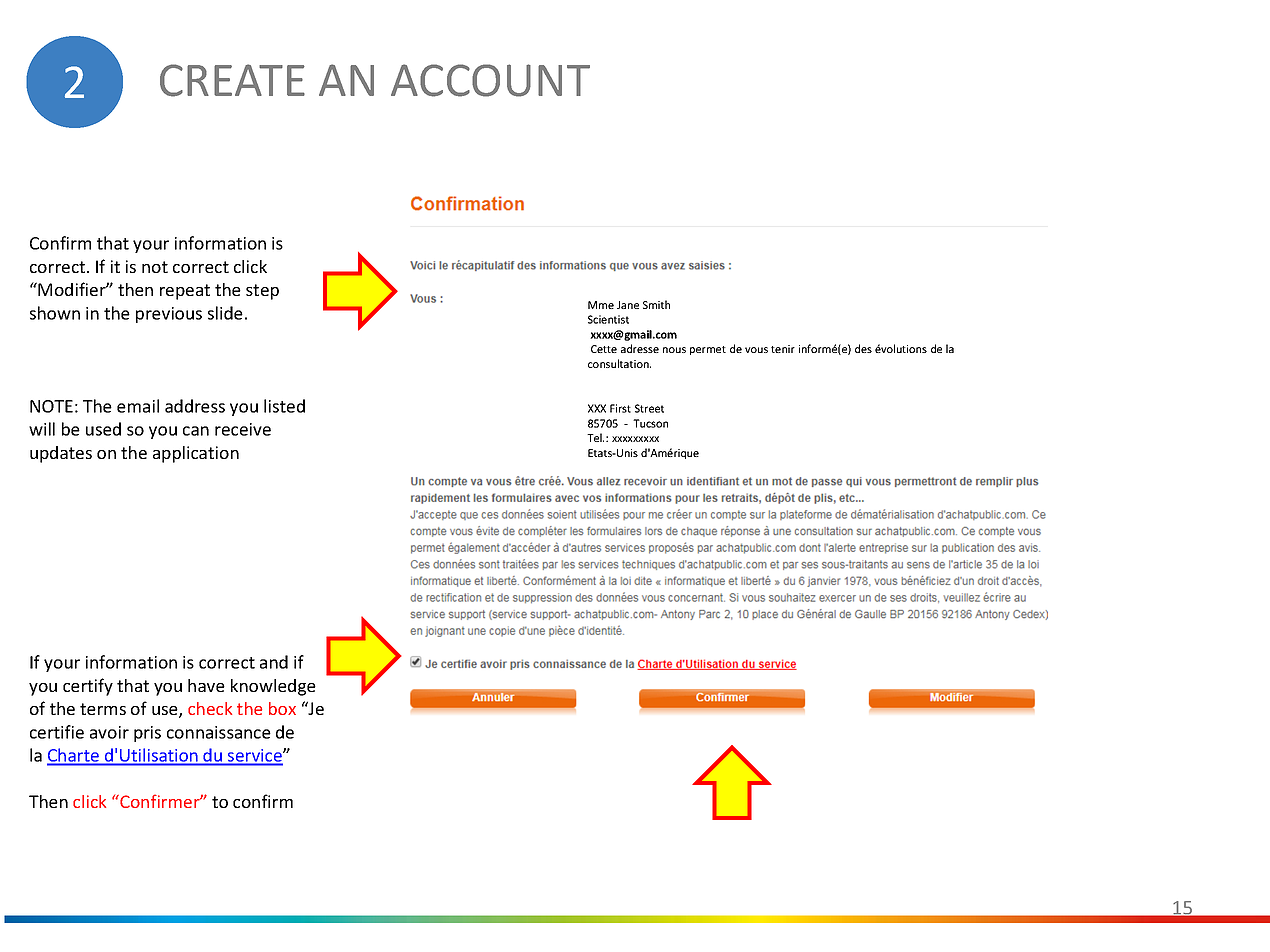 The height and width of the screenshot is (952, 1270). What do you see at coordinates (103, 709) in the screenshot?
I see `terms` at bounding box center [103, 709].
